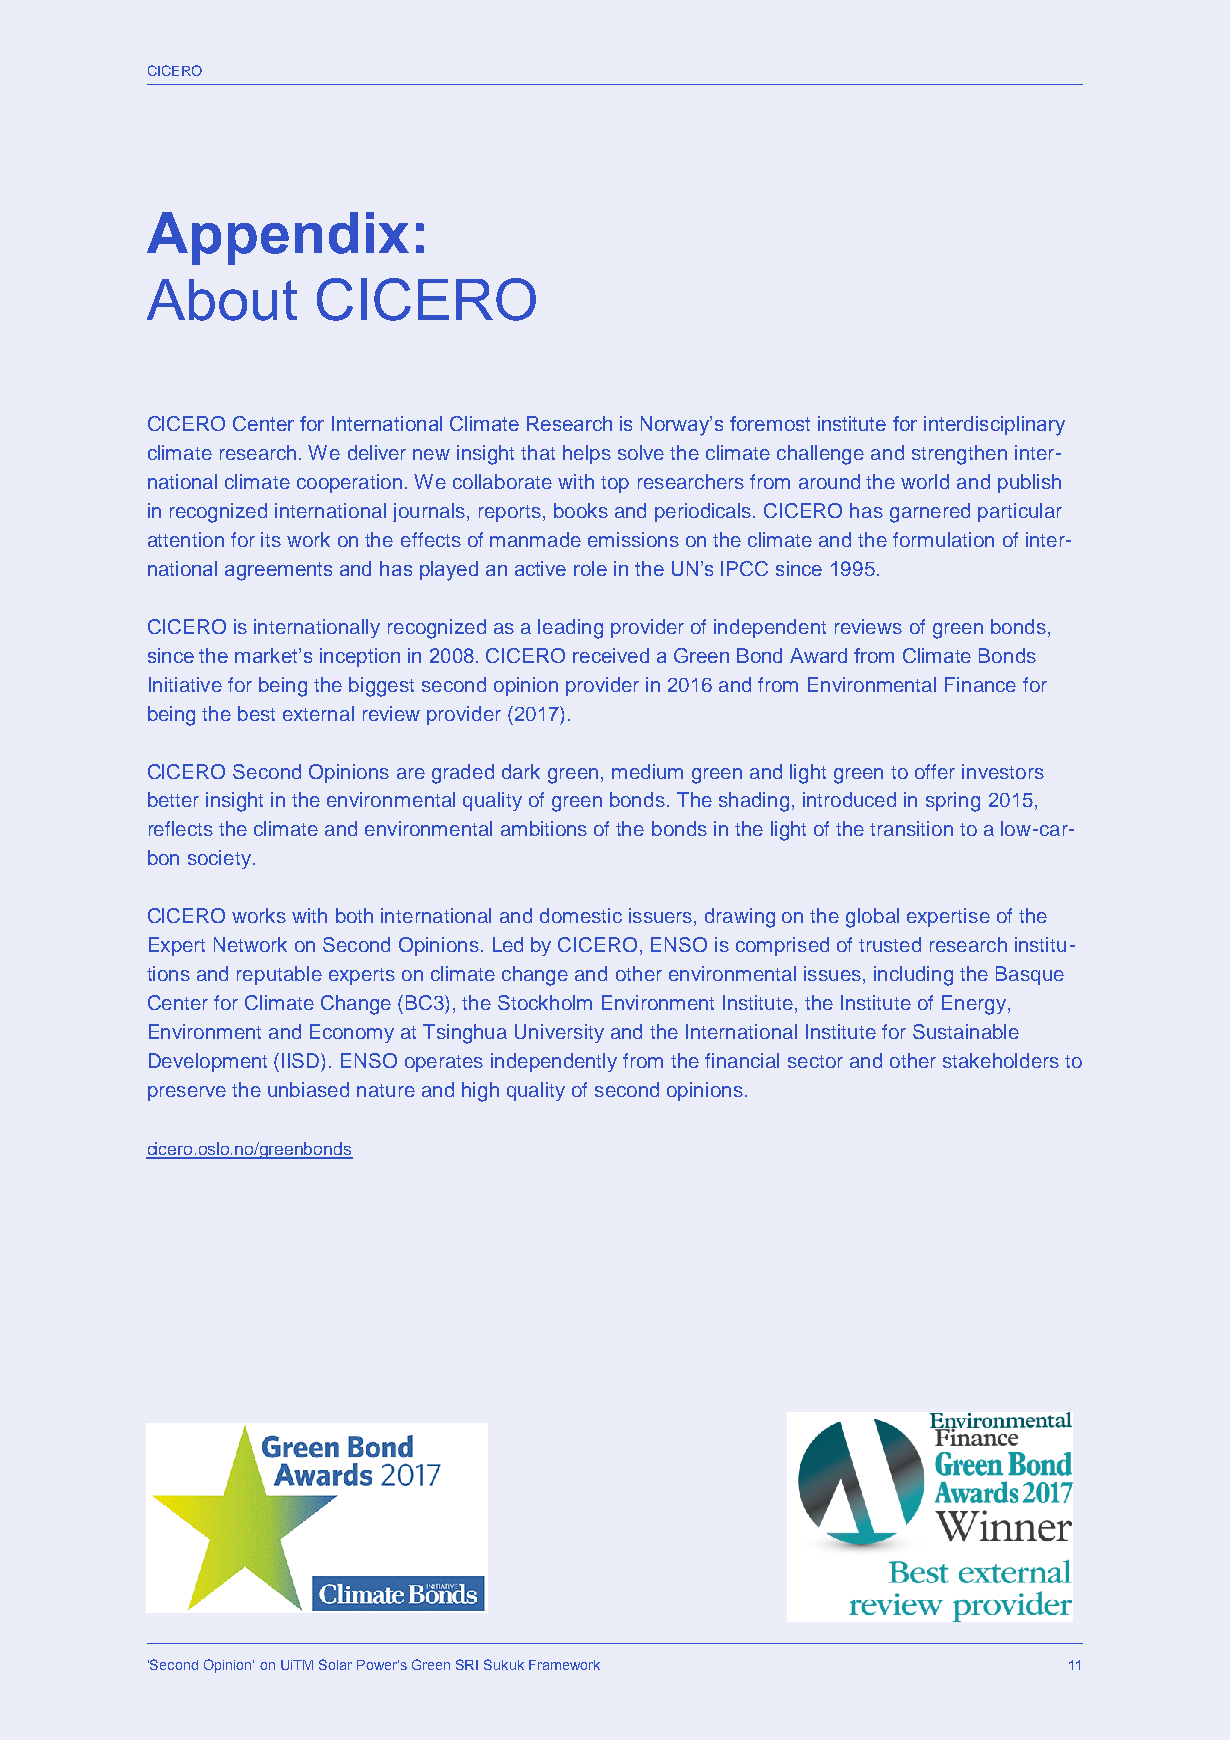 Image resolution: width=1230 pixels, height=1740 pixels. Describe the element at coordinates (959, 455) in the page. I see `strengthen` at that location.
